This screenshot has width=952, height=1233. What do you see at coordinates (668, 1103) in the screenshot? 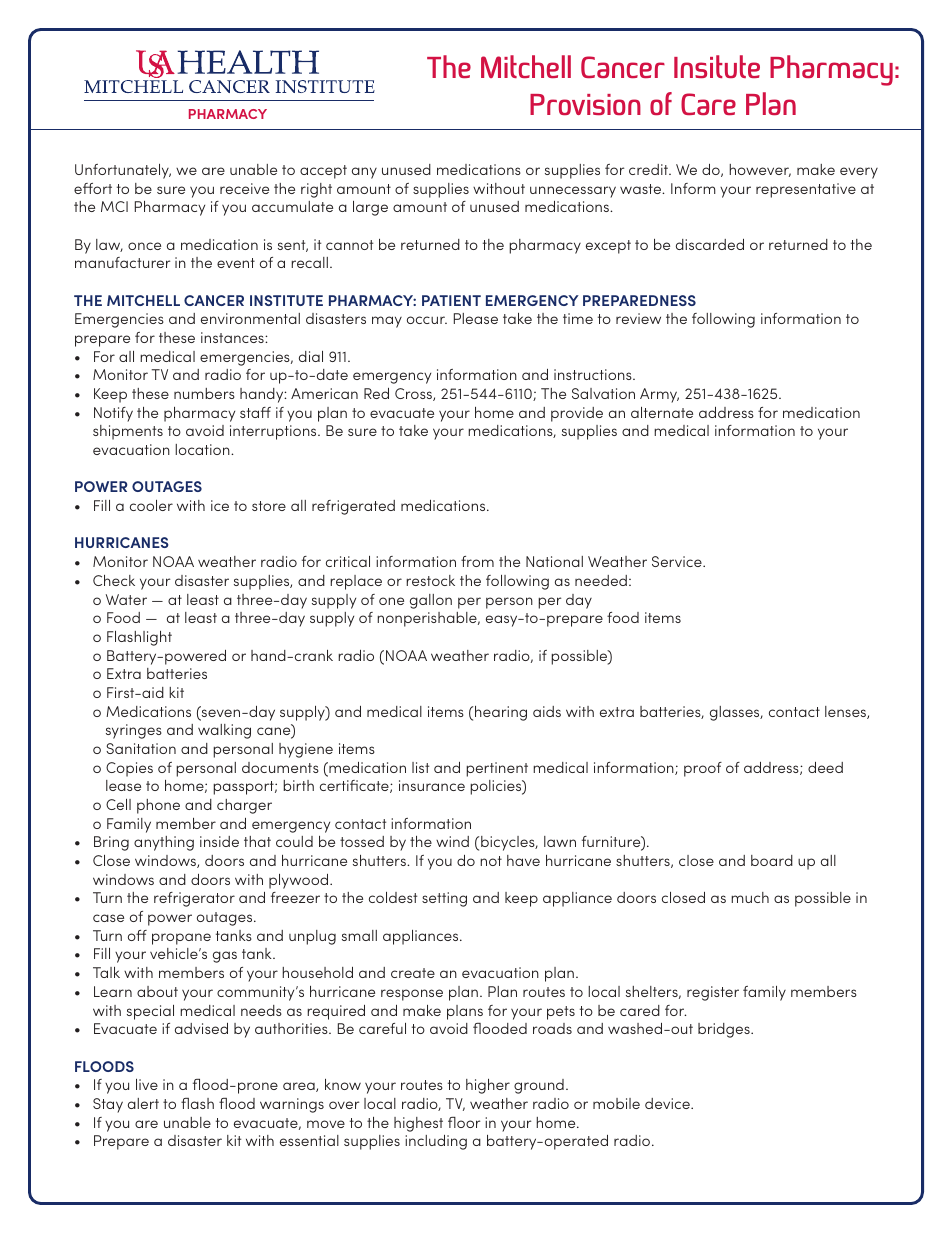
I see `device` at bounding box center [668, 1103].
